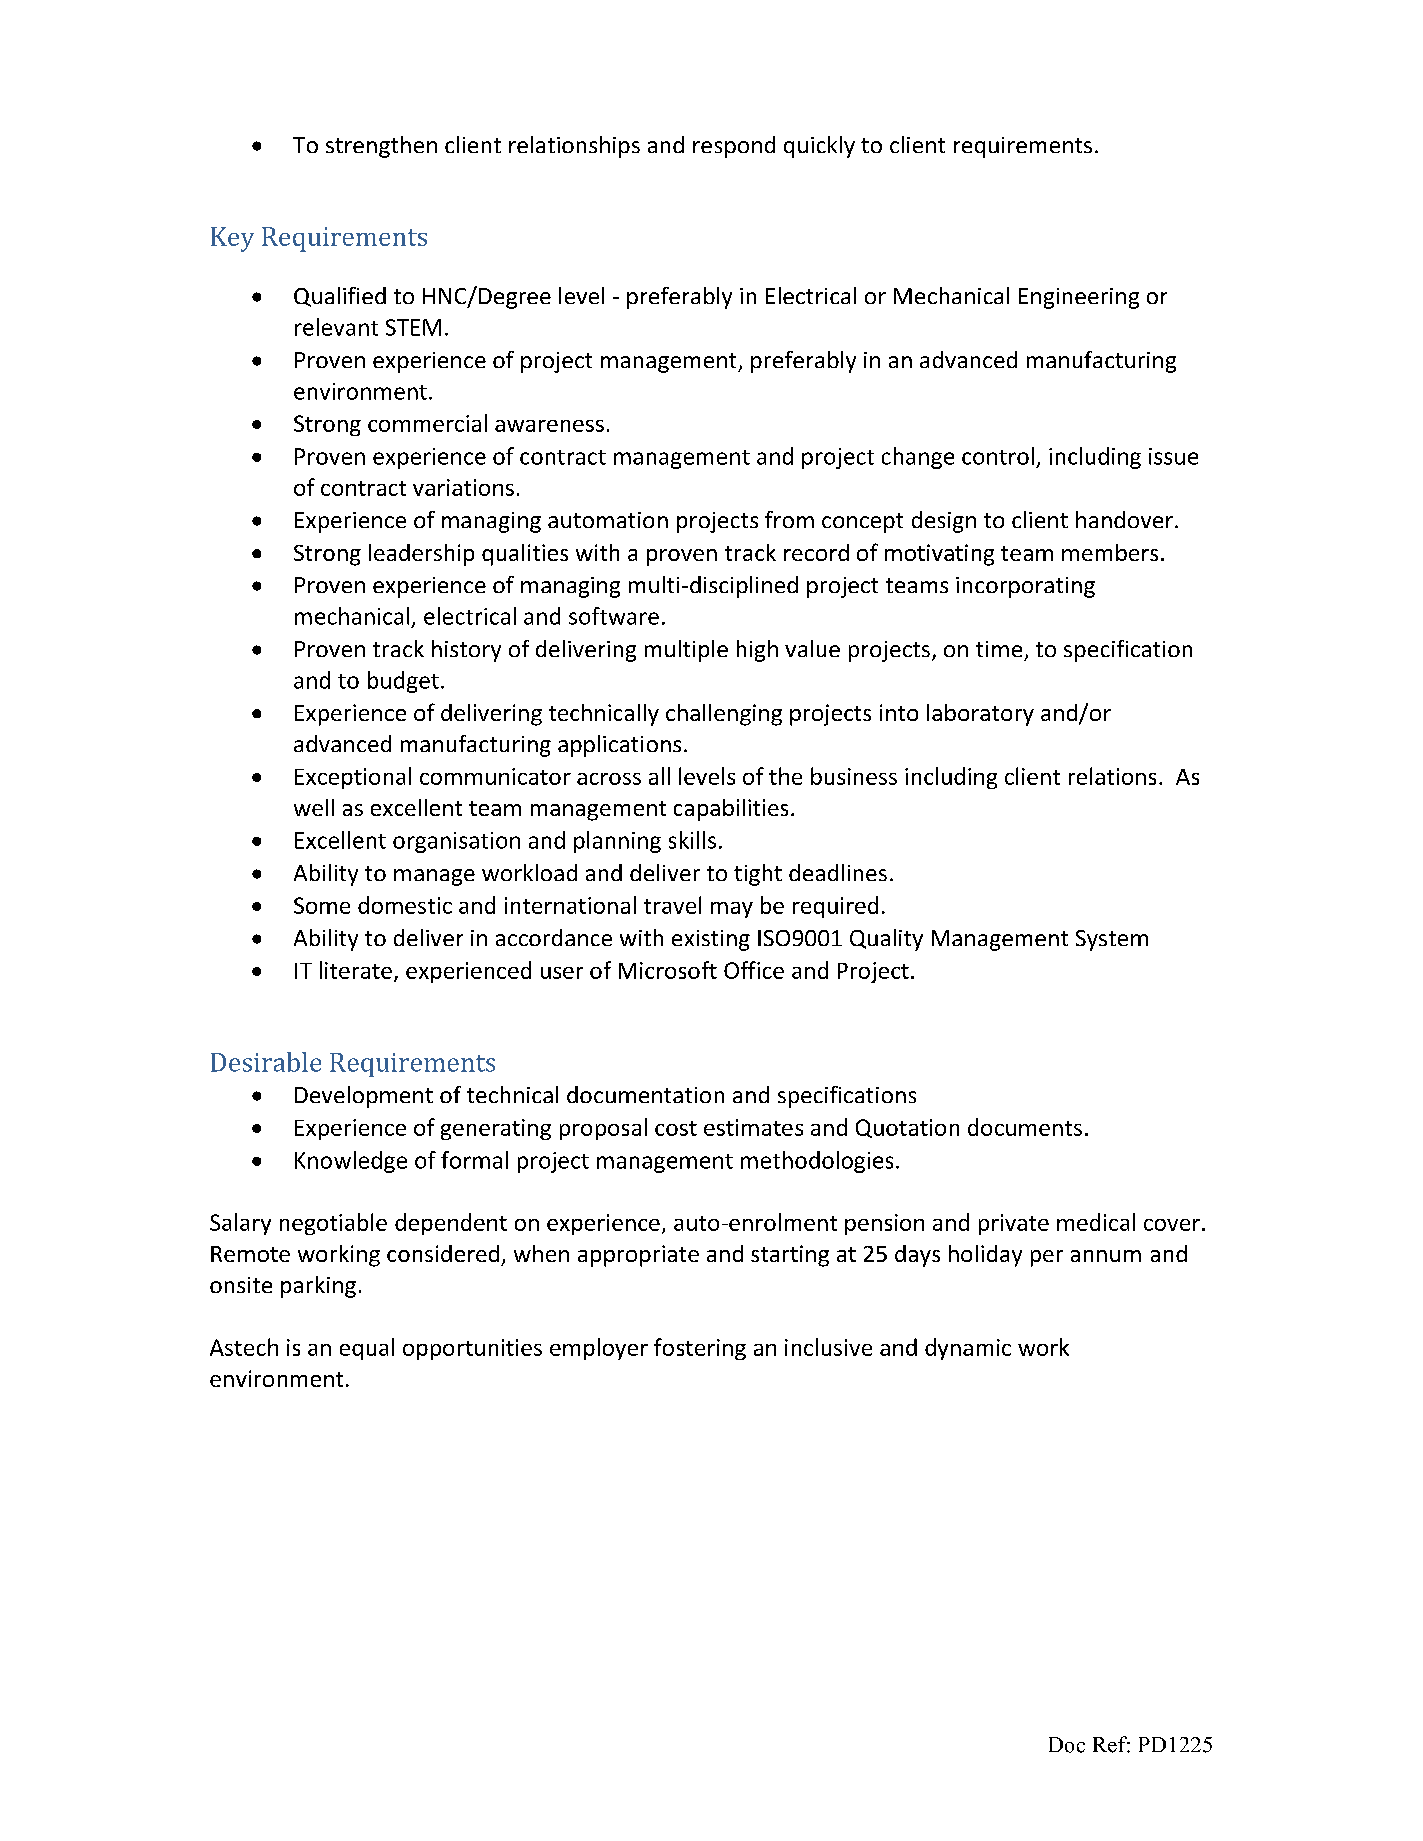 The height and width of the screenshot is (1841, 1423). I want to click on from, so click(789, 519).
